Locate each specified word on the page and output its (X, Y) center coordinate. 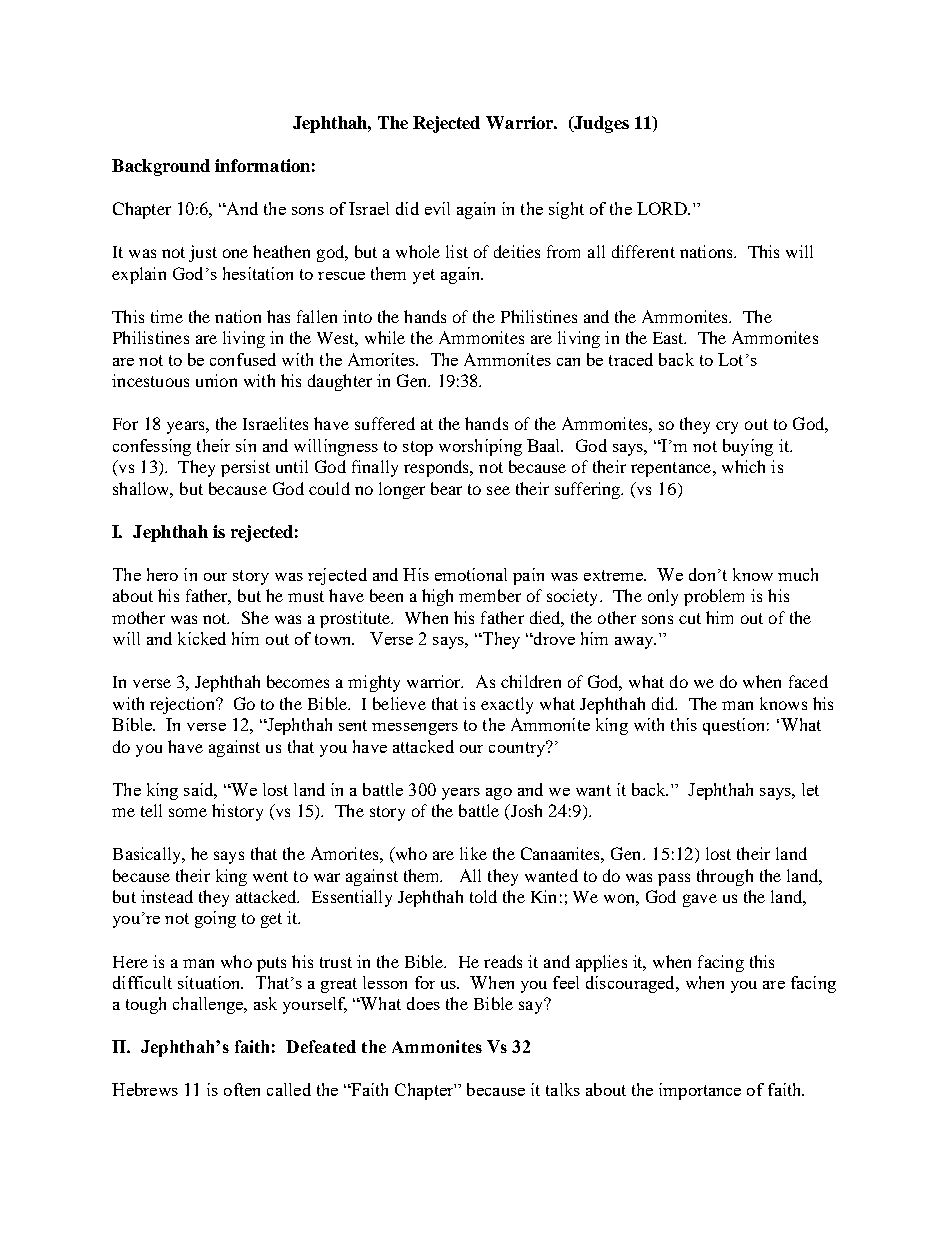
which (743, 466)
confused (243, 359)
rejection (183, 705)
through (725, 877)
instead (167, 896)
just (203, 253)
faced (808, 681)
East (669, 338)
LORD (663, 208)
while (385, 337)
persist (245, 468)
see (498, 490)
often (242, 1089)
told (483, 896)
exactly (507, 705)
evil (437, 208)
